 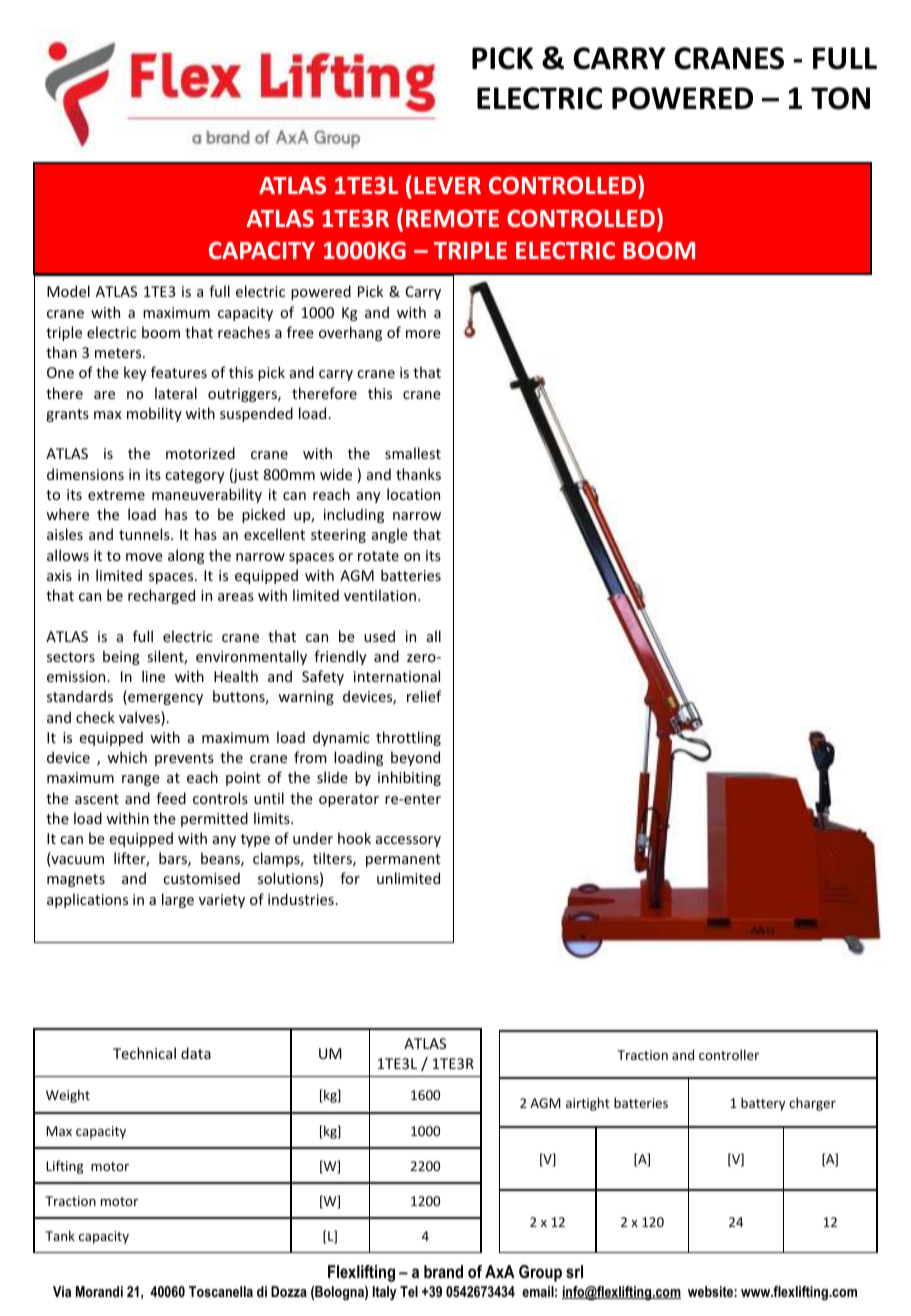 I want to click on Model, so click(x=68, y=291).
